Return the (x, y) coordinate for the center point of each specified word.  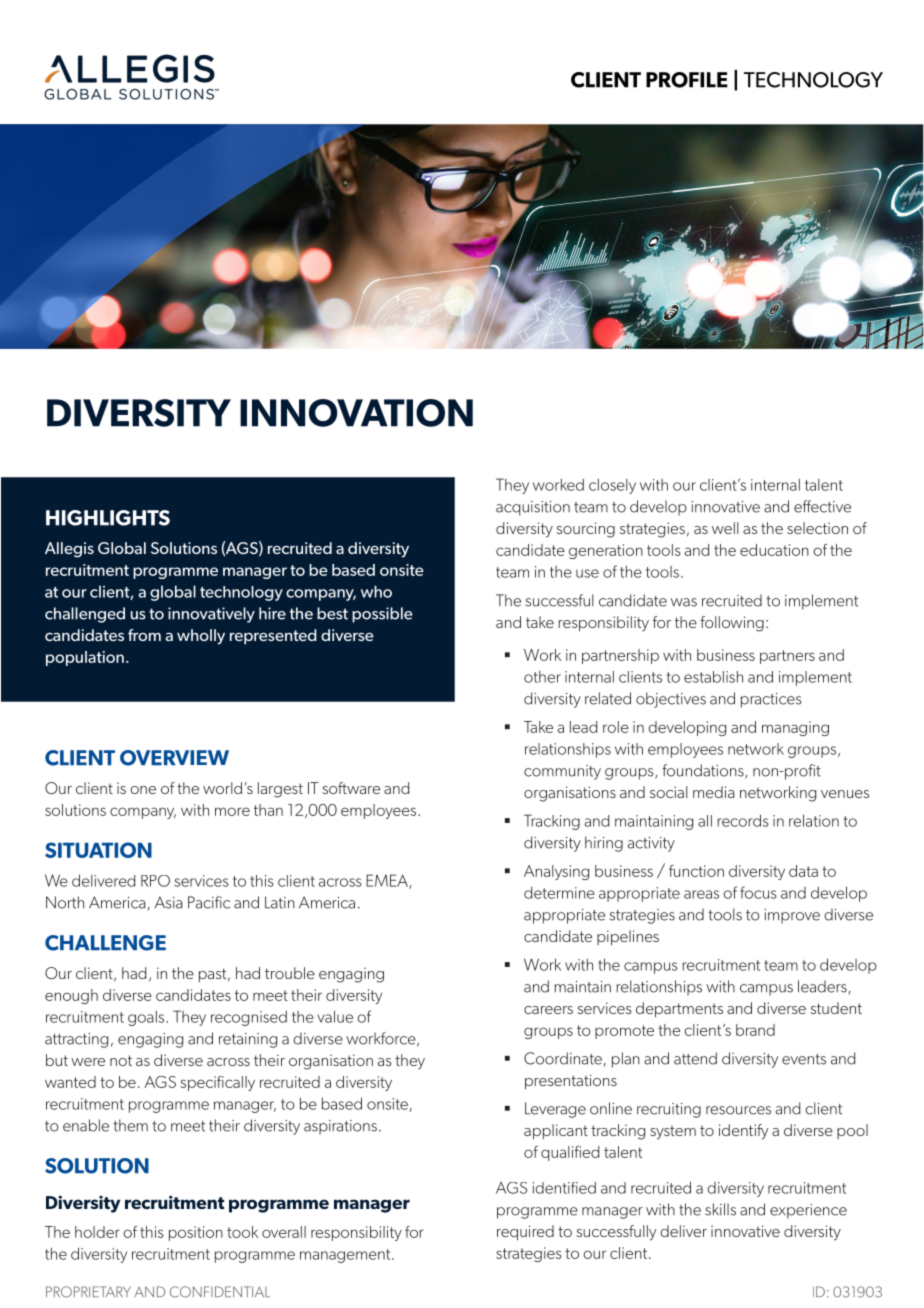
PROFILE (687, 80)
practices (771, 700)
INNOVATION (356, 413)
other (542, 677)
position (196, 1233)
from (144, 635)
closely (612, 486)
